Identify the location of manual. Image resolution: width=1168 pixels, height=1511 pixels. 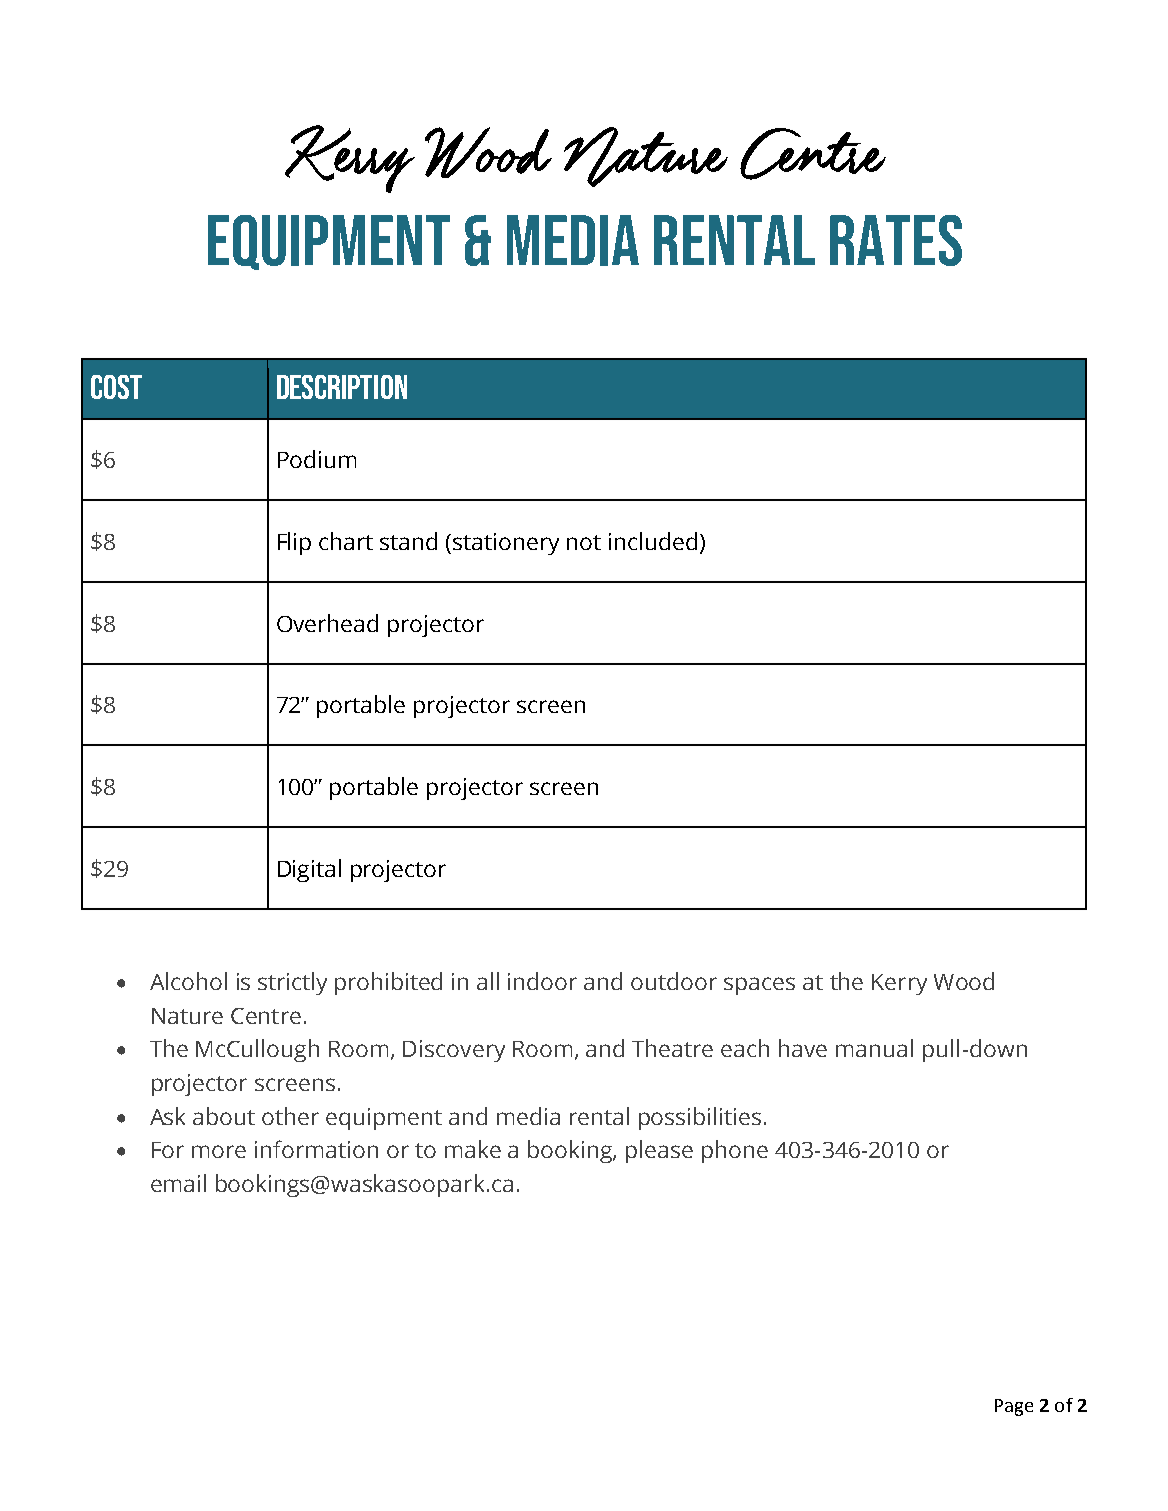
(874, 1048).
